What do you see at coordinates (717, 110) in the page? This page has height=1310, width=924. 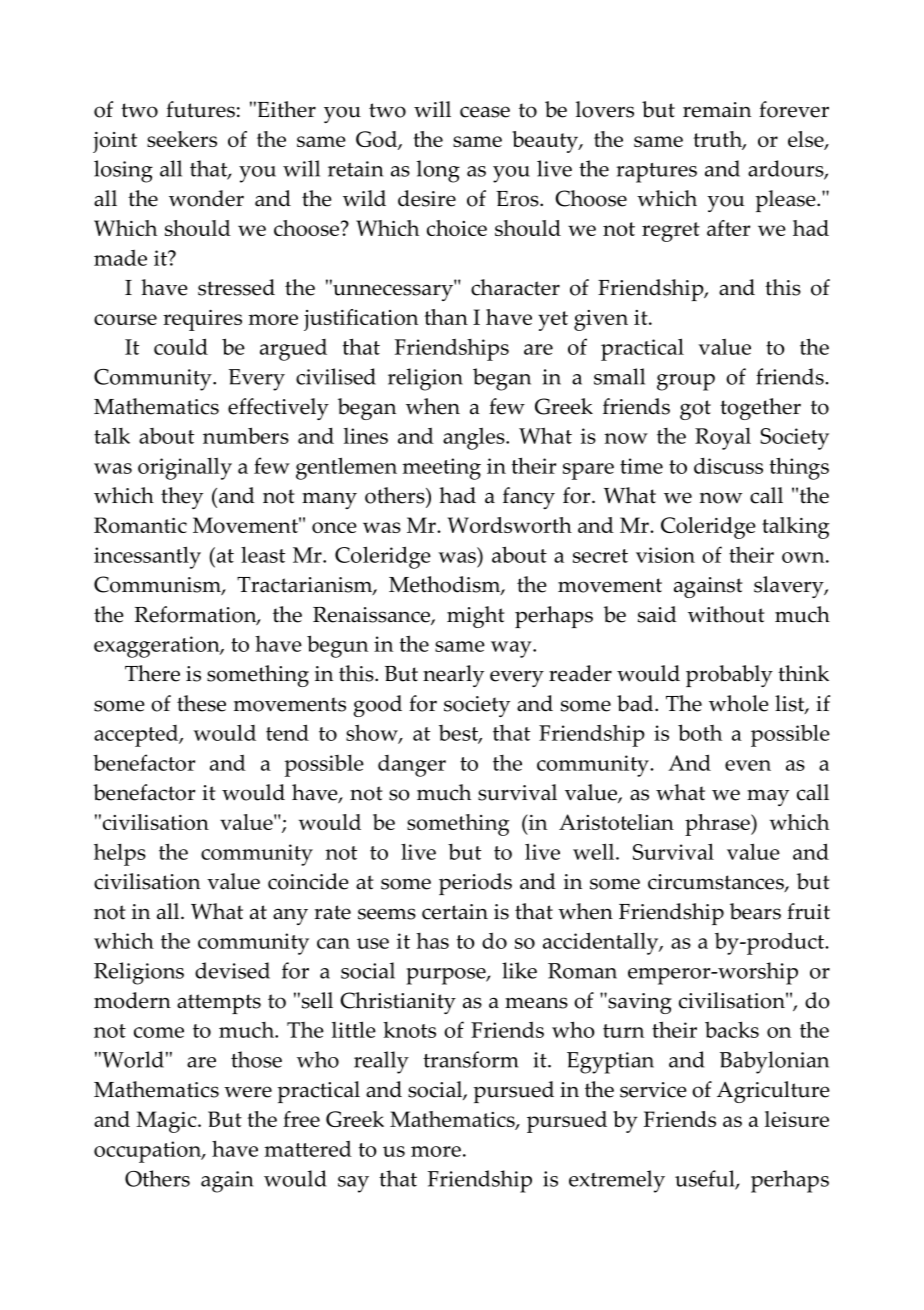 I see `remain` at bounding box center [717, 110].
